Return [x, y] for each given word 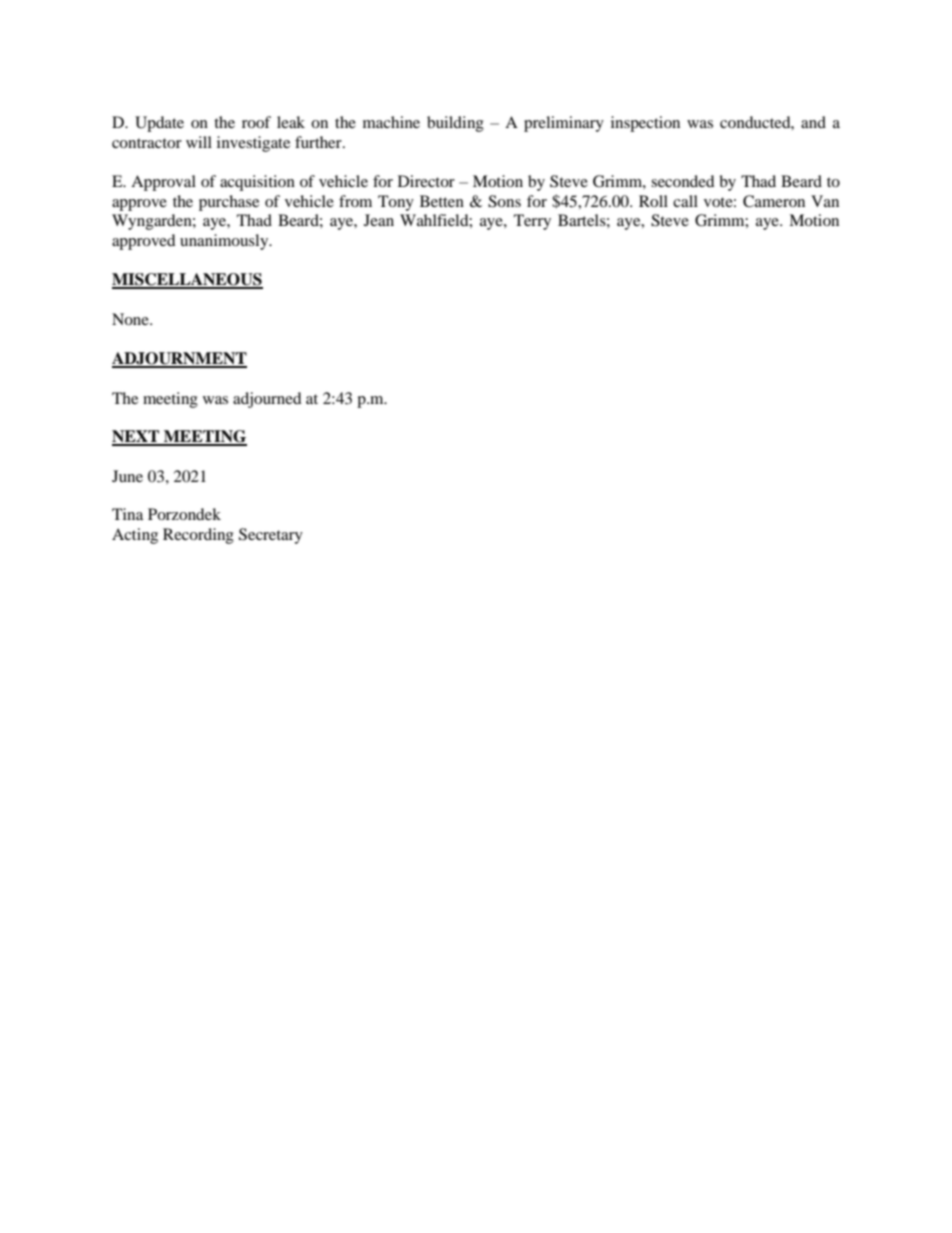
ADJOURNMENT [179, 359]
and [813, 122]
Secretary [271, 536]
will [199, 142]
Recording [198, 536]
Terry [532, 222]
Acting [135, 536]
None [131, 319]
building [455, 124]
